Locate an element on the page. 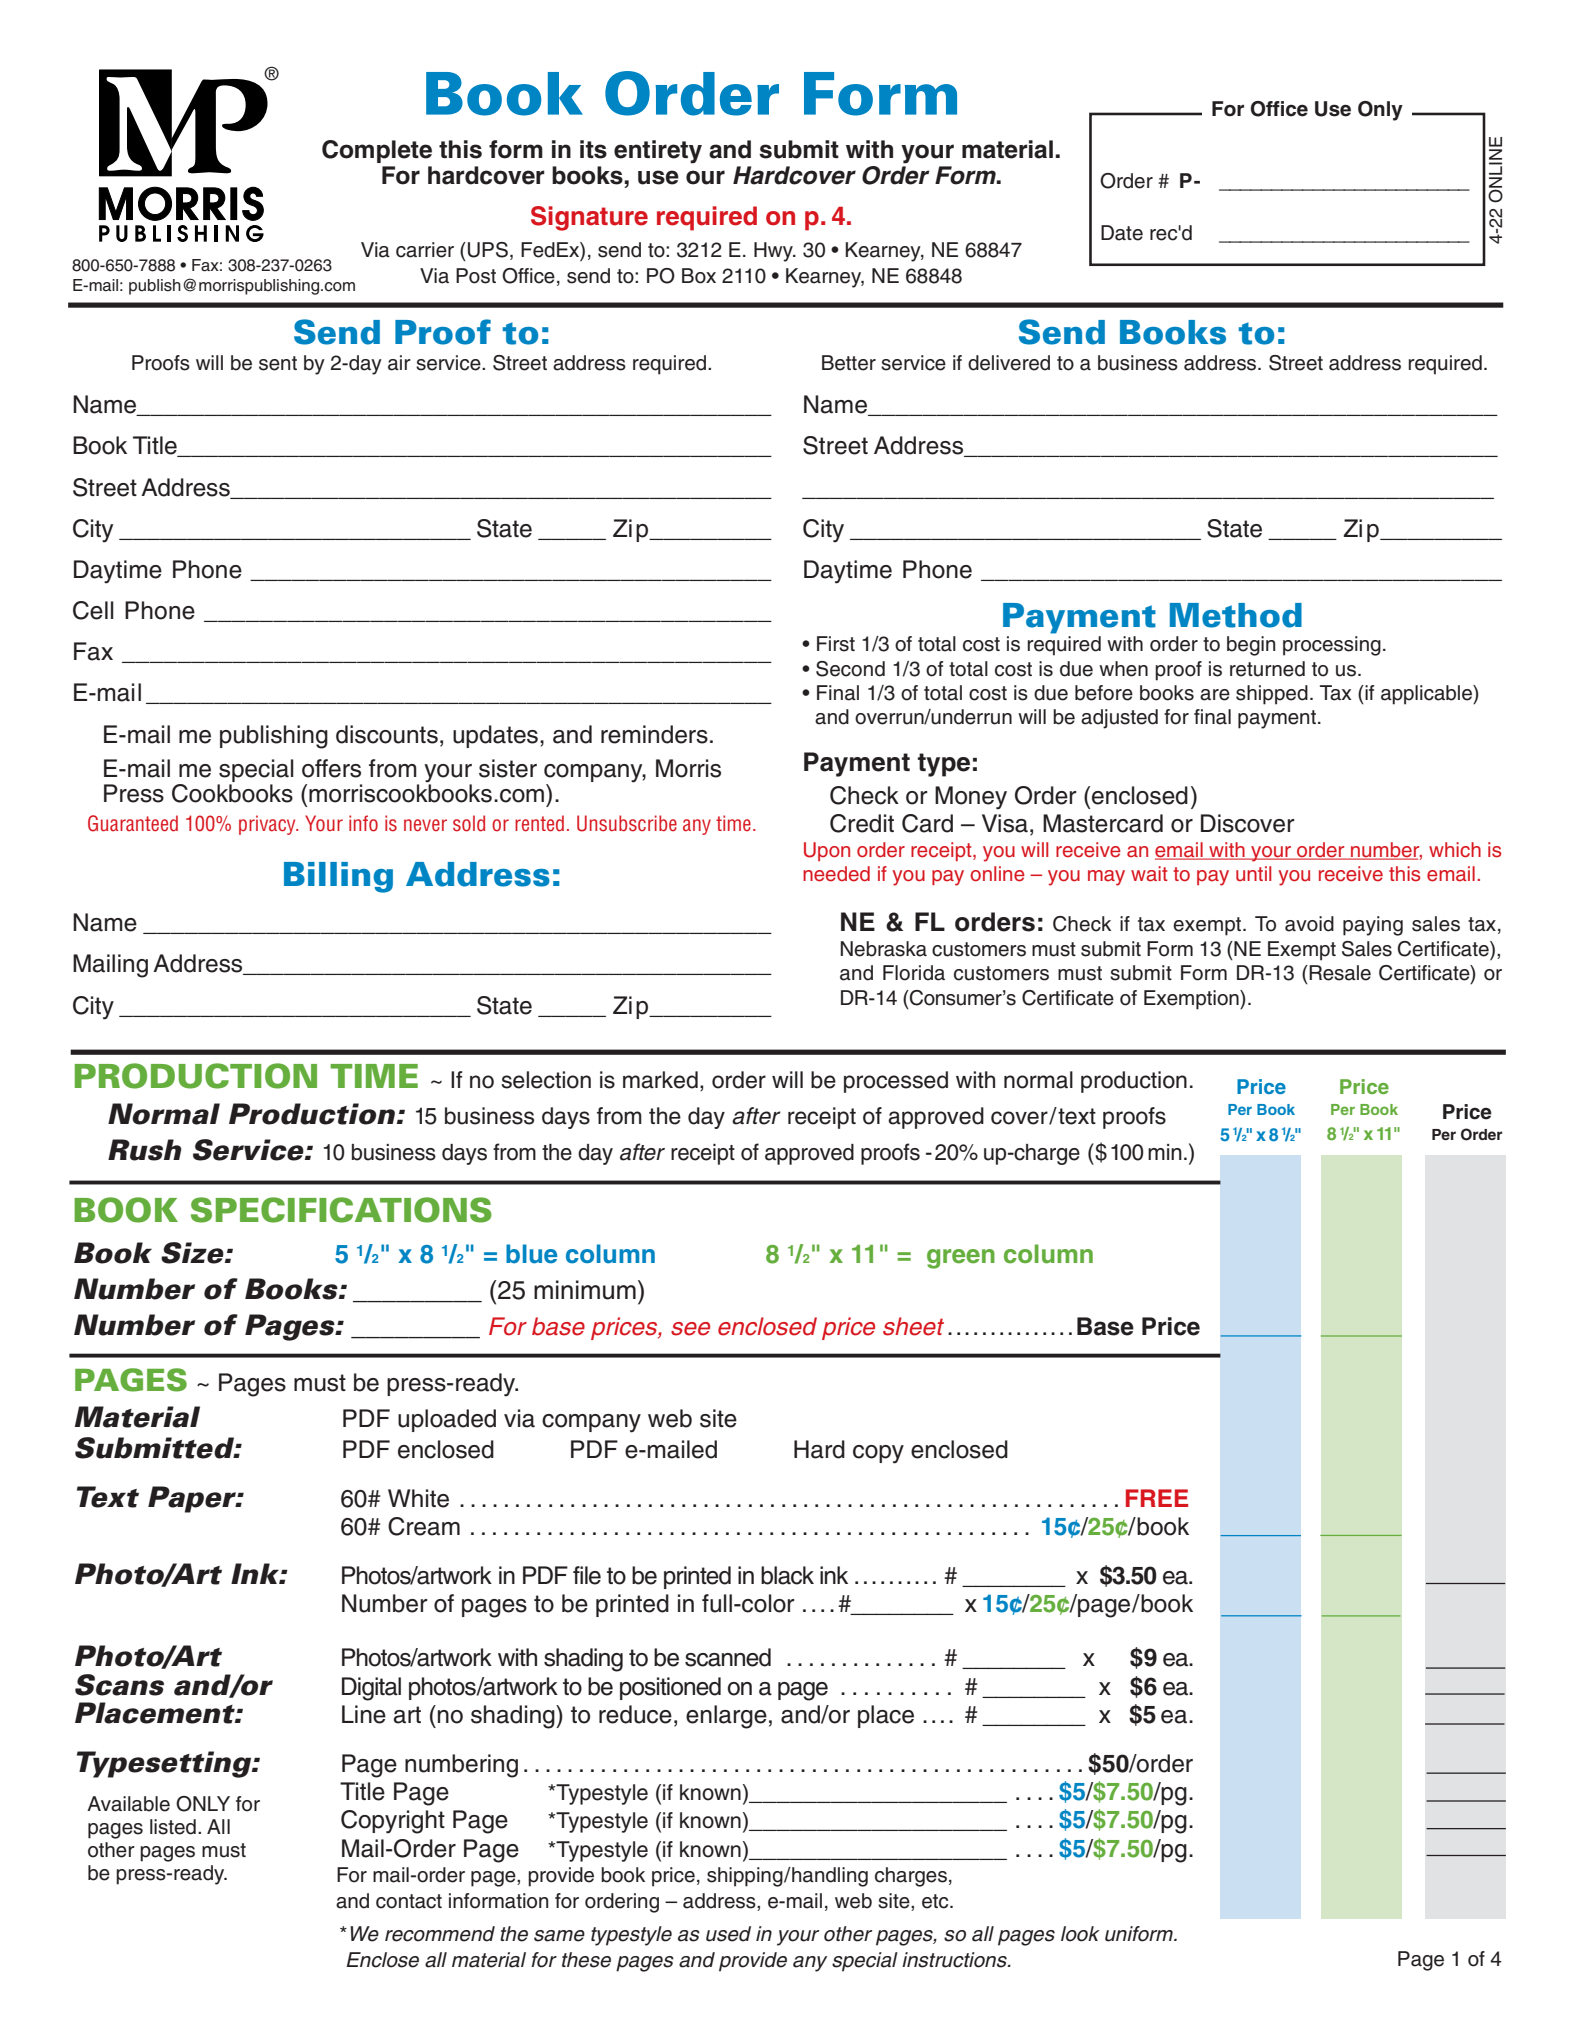 Image resolution: width=1574 pixels, height=2036 pixels. used is located at coordinates (728, 1934).
